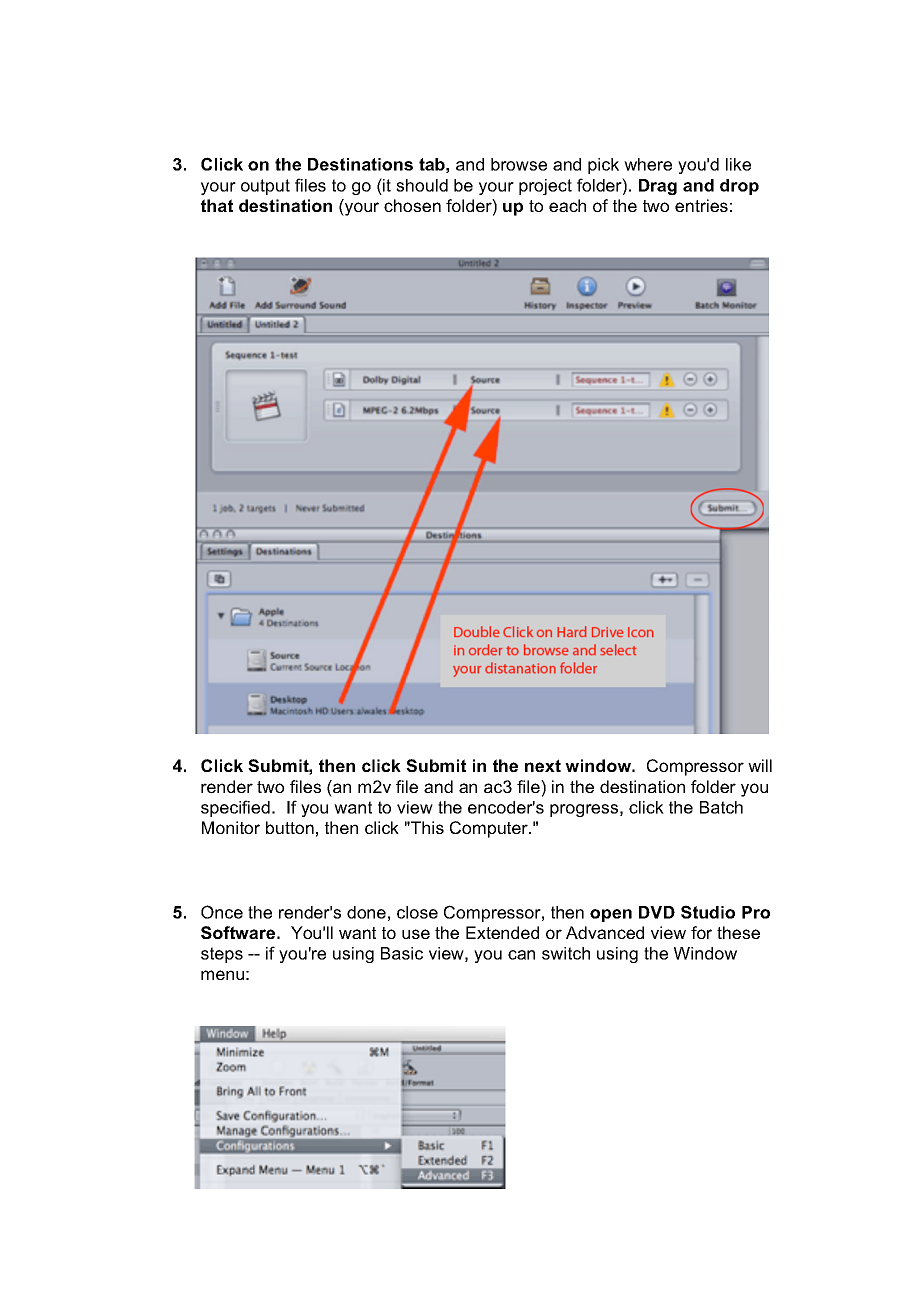 This image has height=1308, width=924. Describe the element at coordinates (721, 807) in the image. I see `Batch` at that location.
